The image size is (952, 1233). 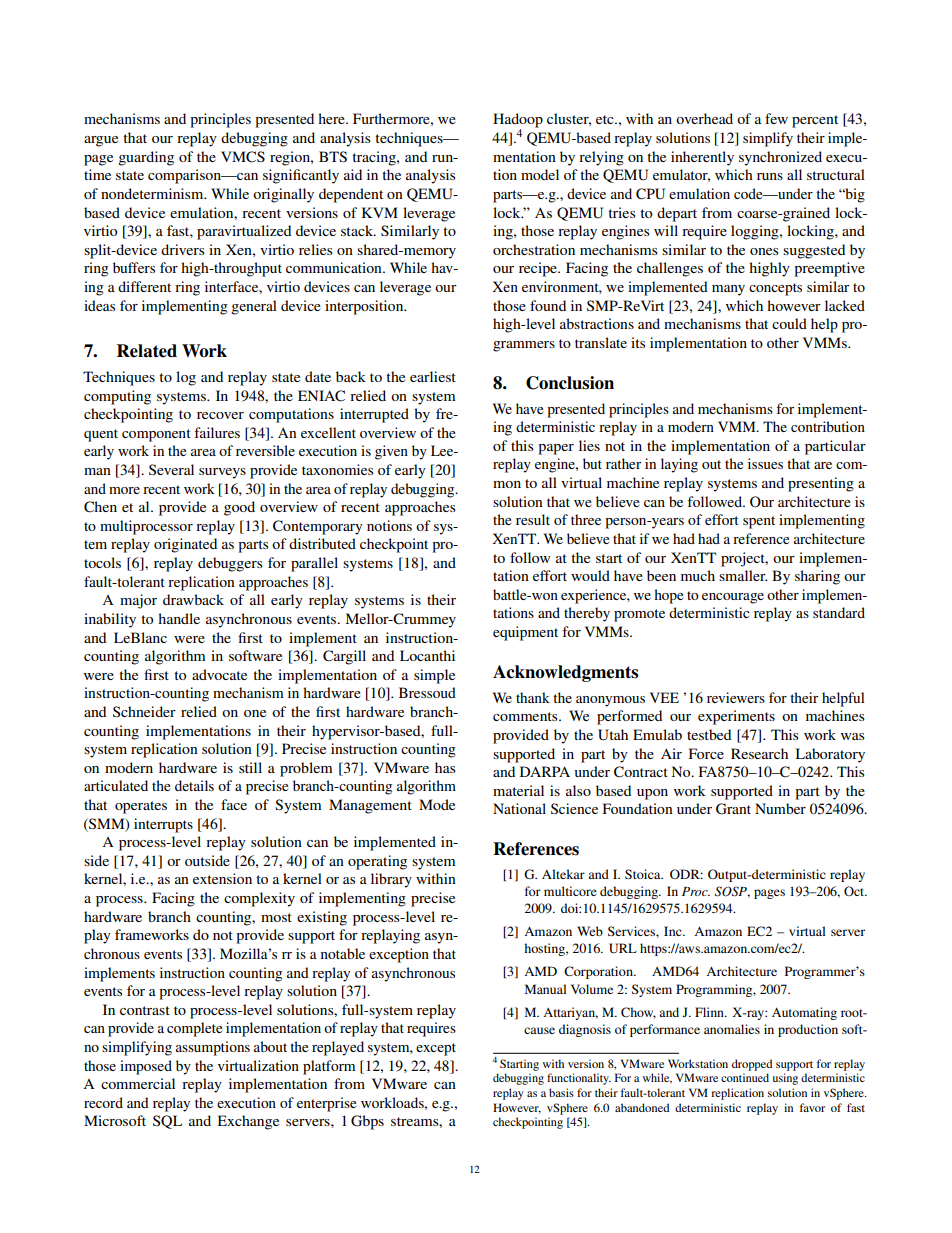 I want to click on library, so click(x=391, y=880).
